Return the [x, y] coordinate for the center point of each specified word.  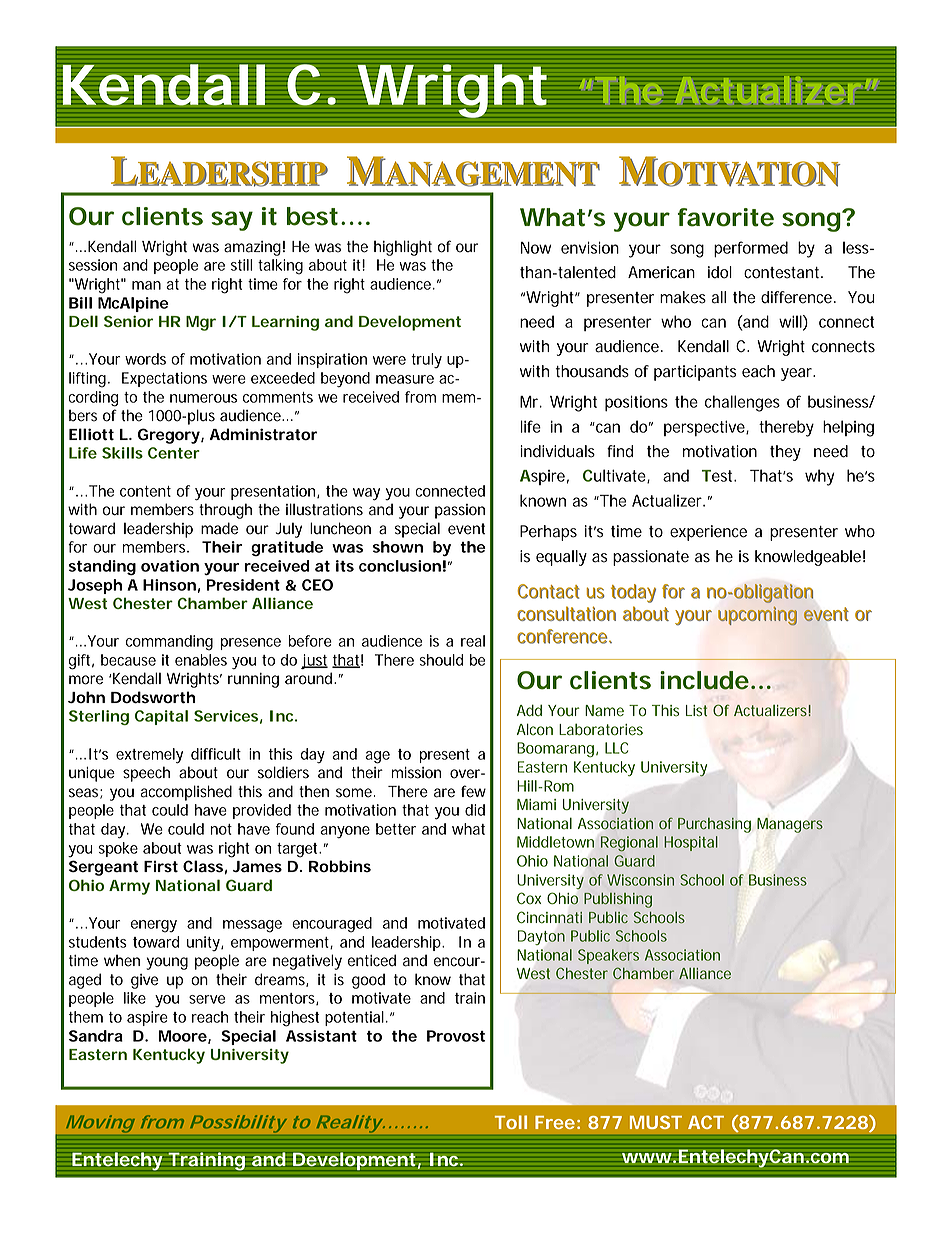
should [441, 660]
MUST [656, 1122]
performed [751, 249]
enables [201, 660]
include [704, 680]
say [232, 221]
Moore [183, 1036]
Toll [511, 1122]
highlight [403, 248]
